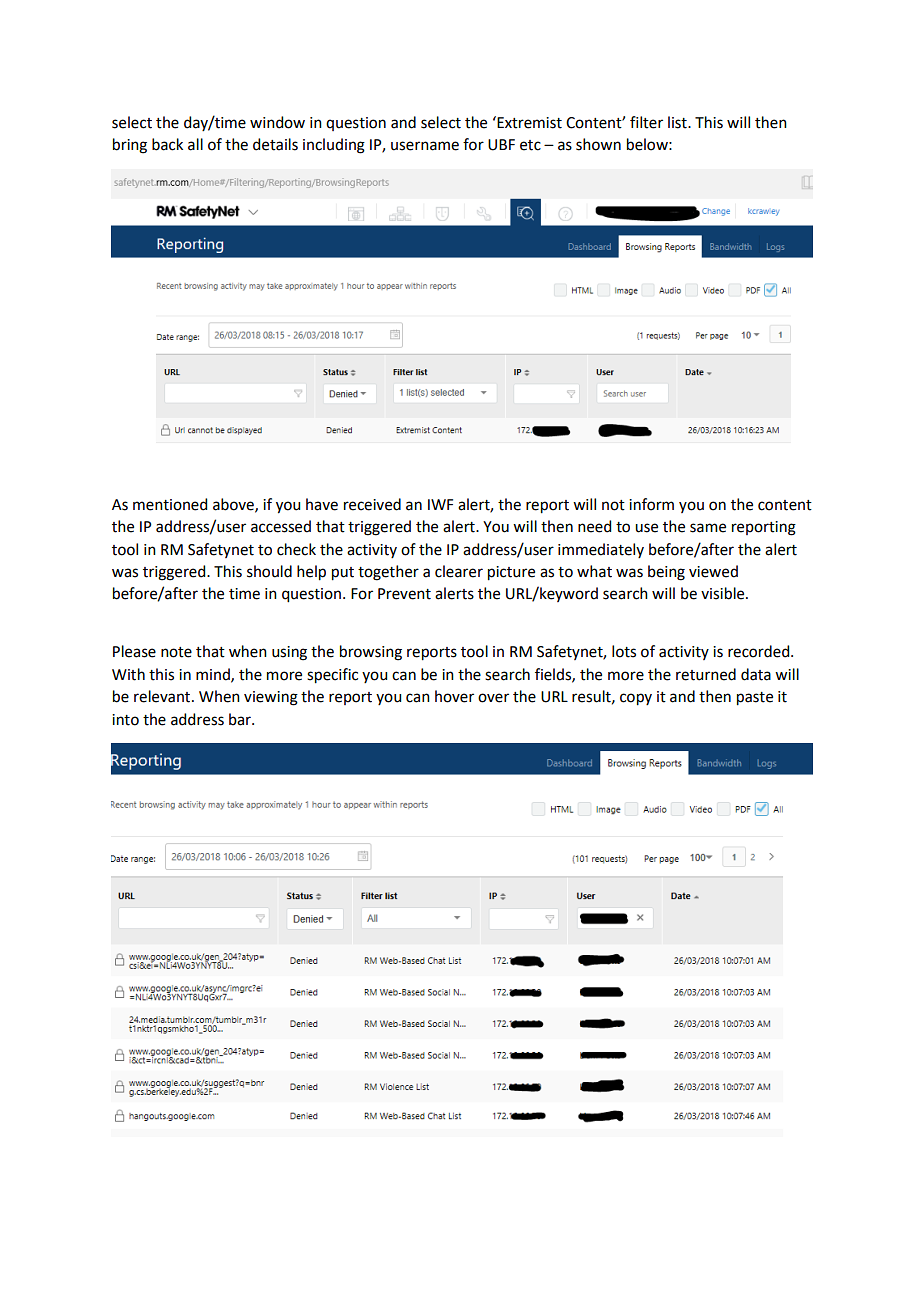 The height and width of the page is (1308, 924). Describe the element at coordinates (598, 144) in the page. I see `shown` at that location.
